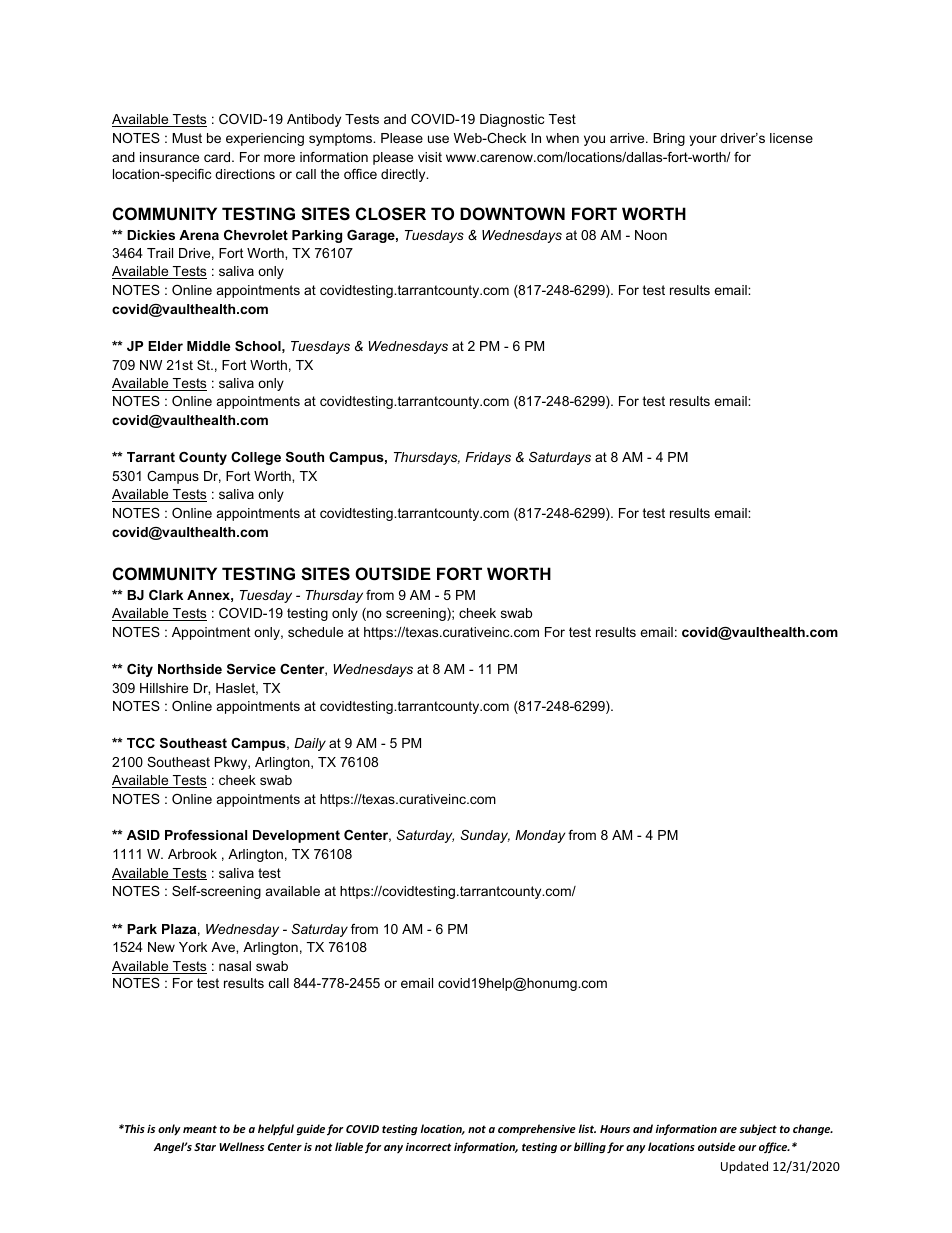 This page has width=952, height=1233. Describe the element at coordinates (205, 1147) in the page. I see `Star` at that location.
